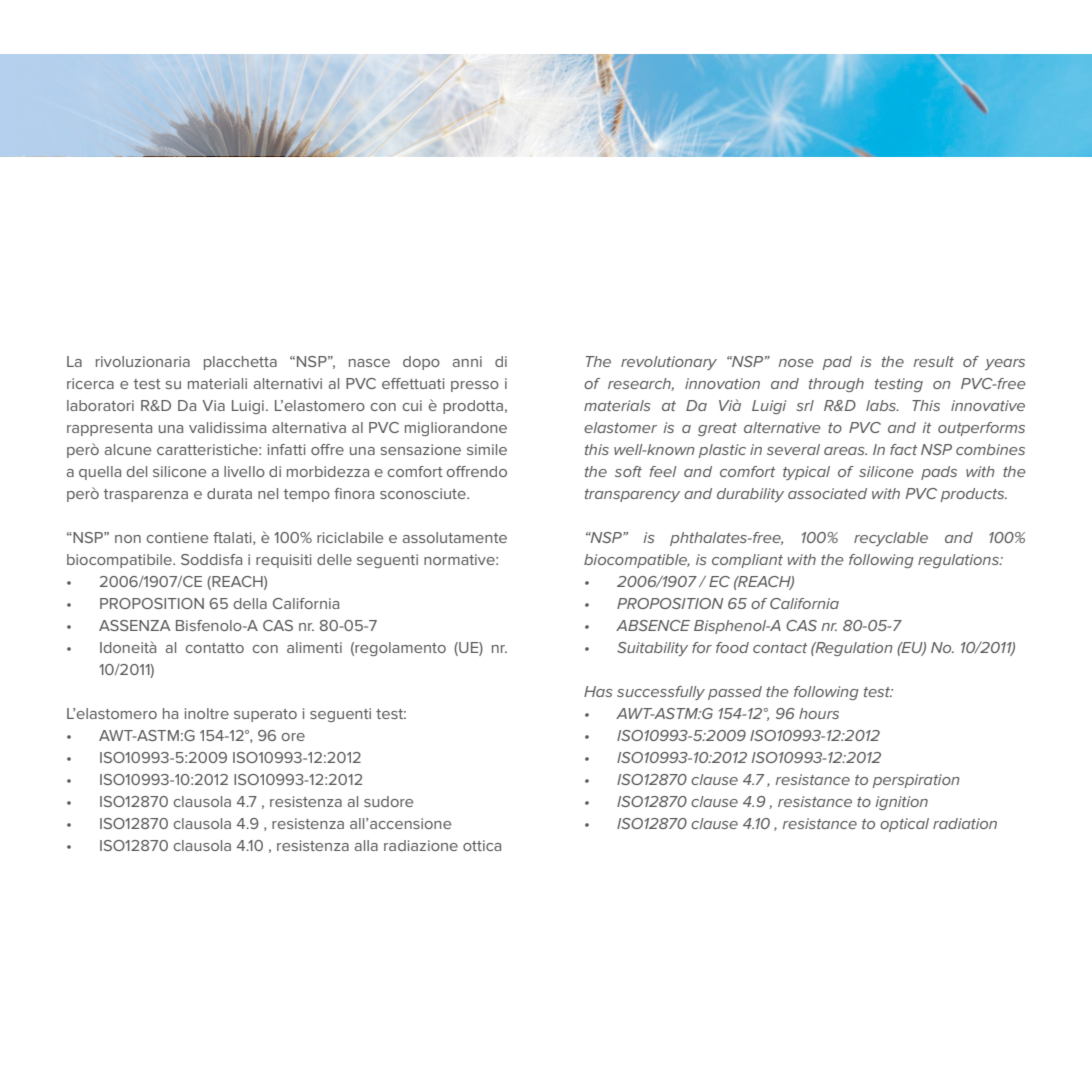 This screenshot has width=1092, height=1092. Describe the element at coordinates (819, 713) in the screenshot. I see `hours` at that location.
